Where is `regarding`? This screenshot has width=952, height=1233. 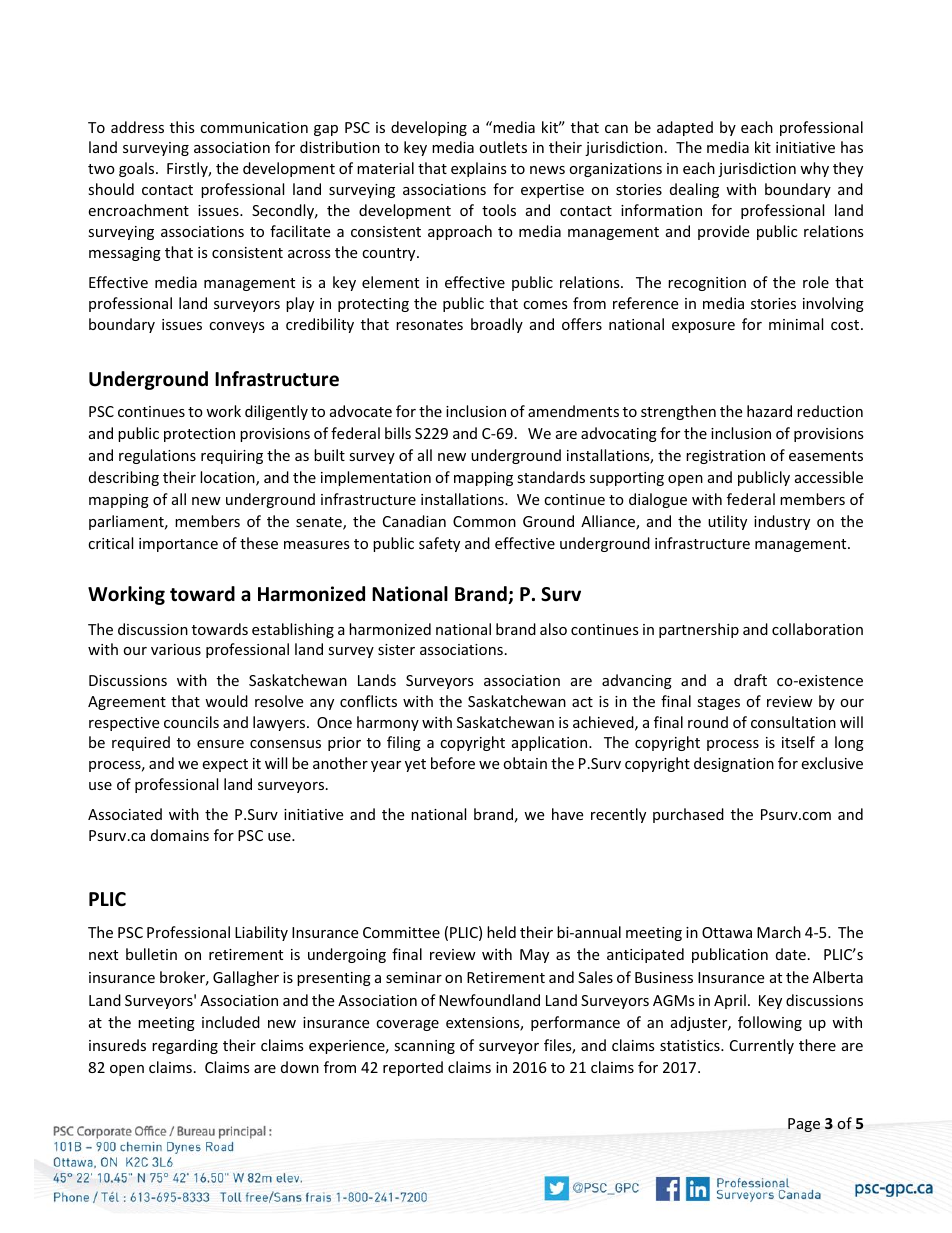 regarding is located at coordinates (185, 1046).
